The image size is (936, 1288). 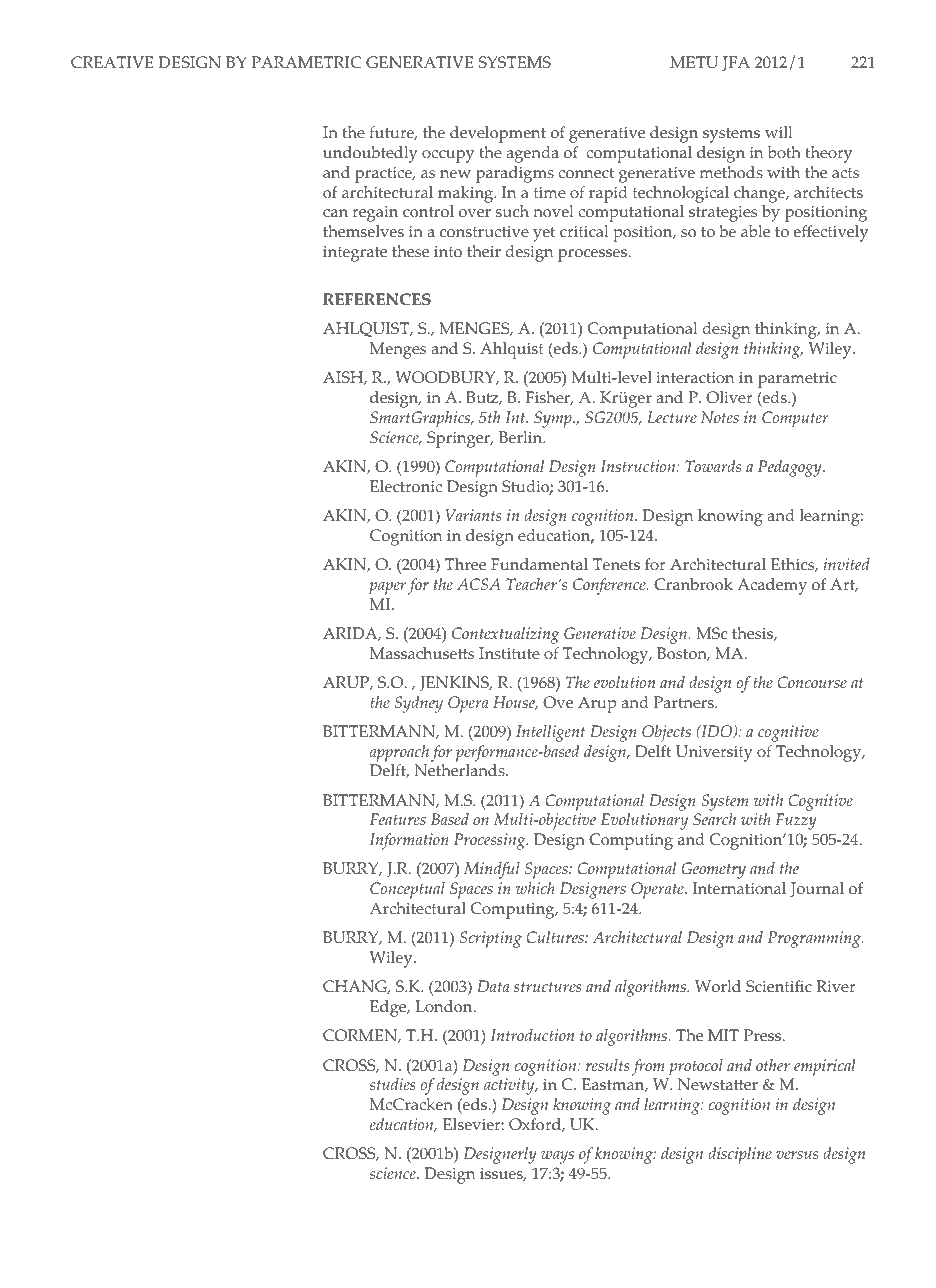 I want to click on International, so click(x=739, y=888).
